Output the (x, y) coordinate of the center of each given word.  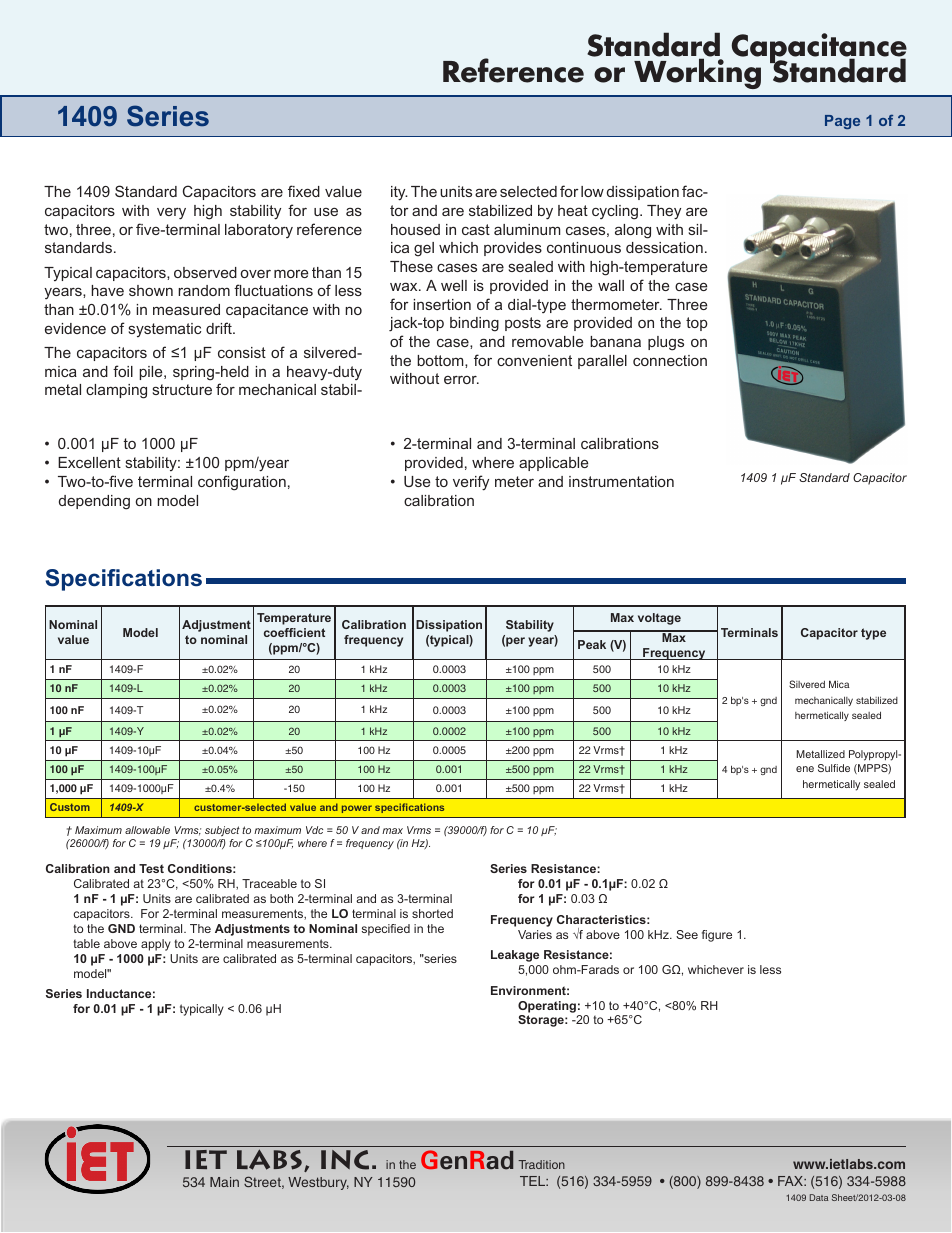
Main (224, 1182)
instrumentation (621, 481)
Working (697, 73)
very (171, 214)
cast (476, 229)
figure (717, 936)
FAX (791, 1181)
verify (471, 483)
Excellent (89, 462)
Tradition (541, 1164)
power (357, 809)
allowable (147, 830)
